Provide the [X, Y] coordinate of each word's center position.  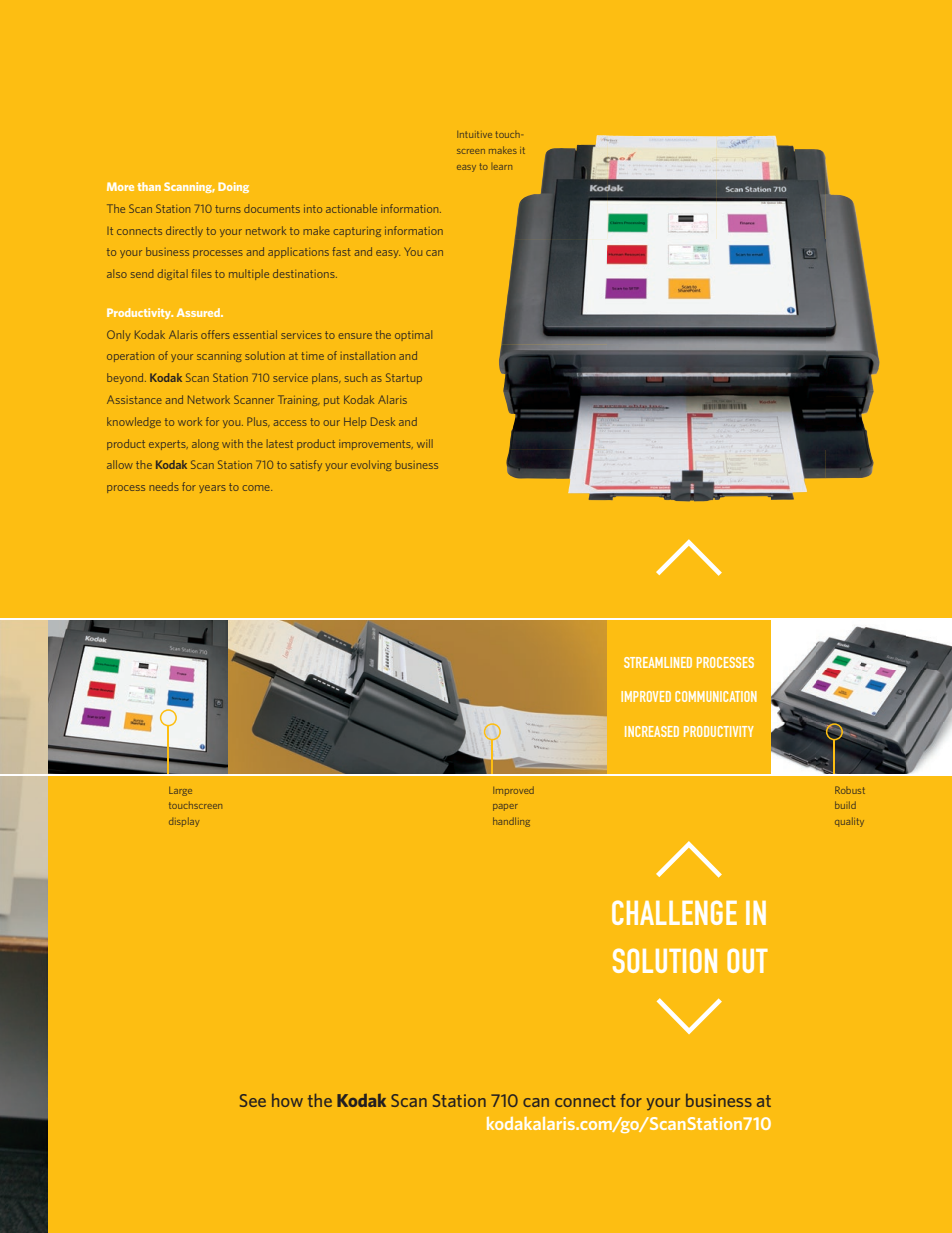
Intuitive [474, 134]
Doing [233, 187]
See [253, 1100]
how [287, 1100]
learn [501, 166]
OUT [747, 960]
